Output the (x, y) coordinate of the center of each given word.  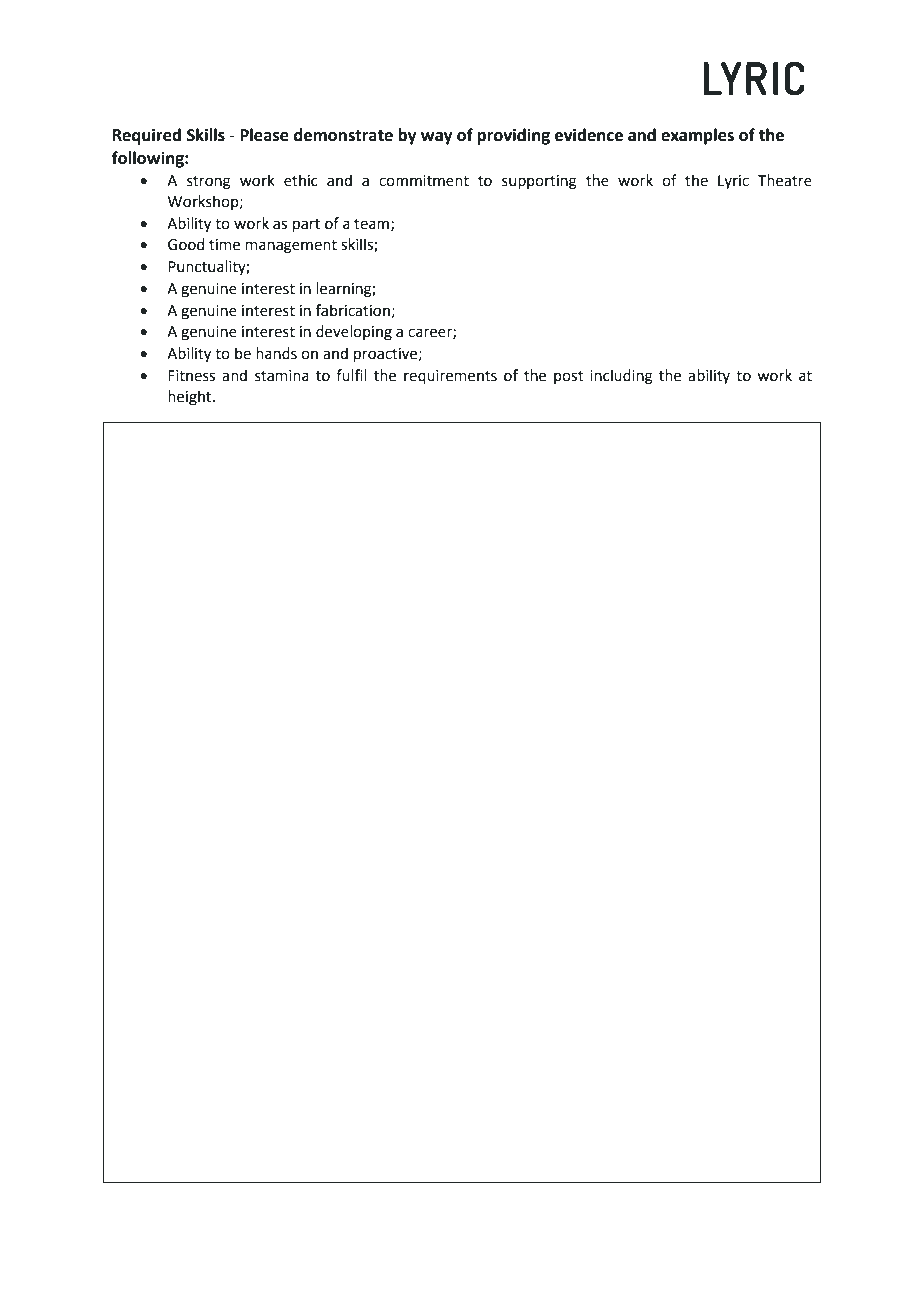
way (437, 138)
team (373, 225)
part (306, 226)
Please (264, 135)
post (569, 377)
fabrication (353, 310)
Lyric (733, 182)
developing (354, 333)
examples (697, 136)
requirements (450, 377)
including (621, 377)
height (191, 398)
